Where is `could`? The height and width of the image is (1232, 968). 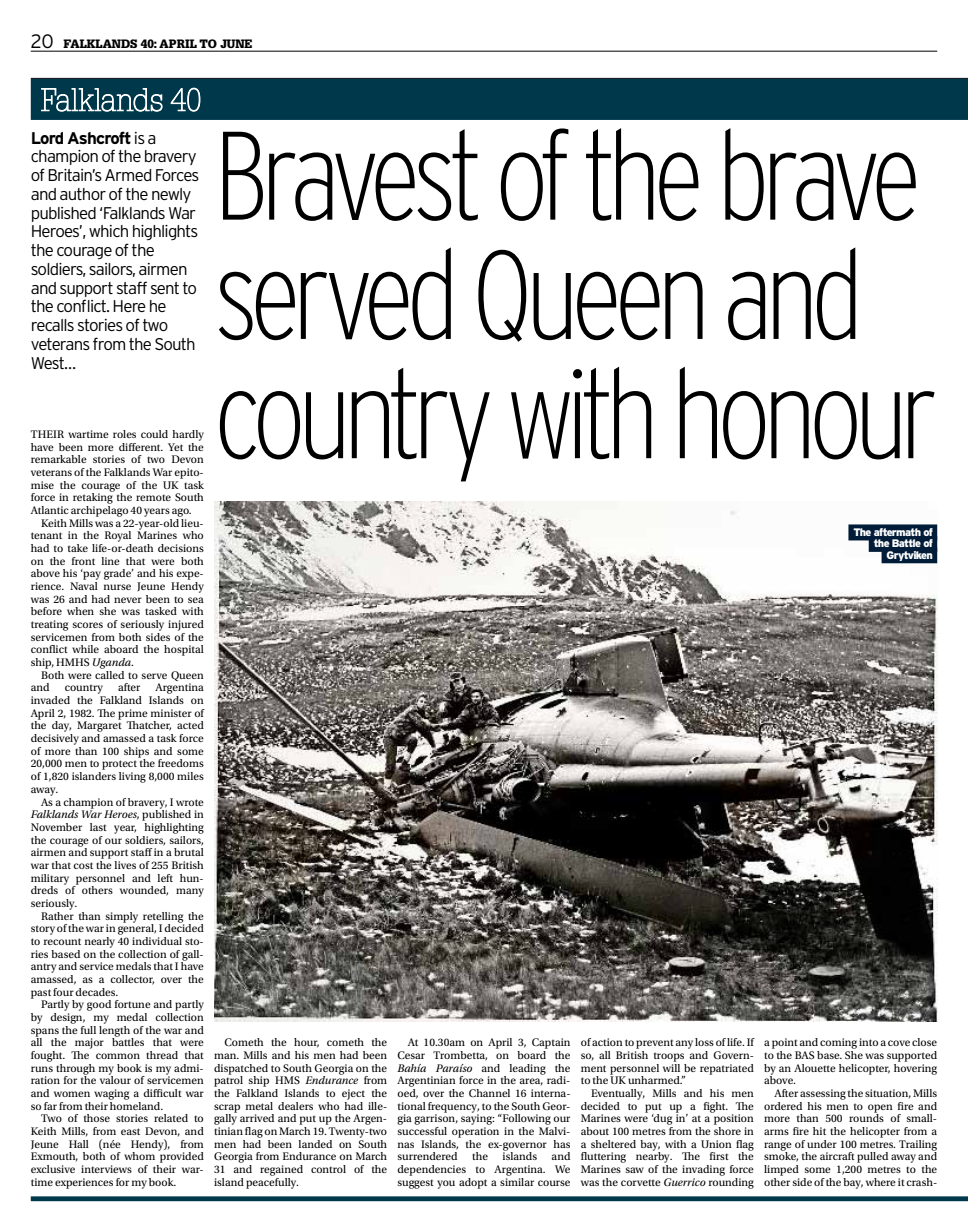
could is located at coordinates (154, 434).
